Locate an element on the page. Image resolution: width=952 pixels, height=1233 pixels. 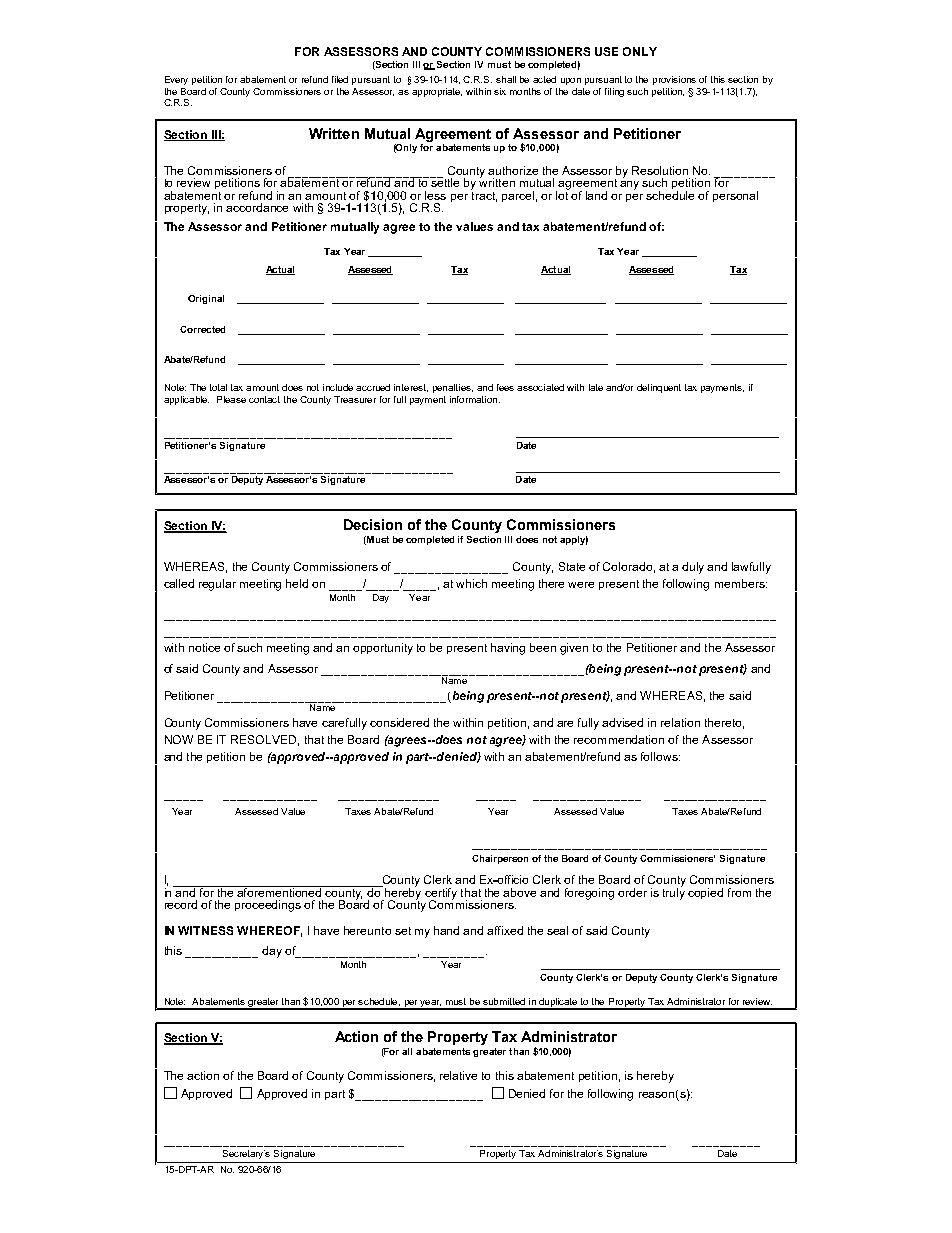
provisions is located at coordinates (674, 80).
